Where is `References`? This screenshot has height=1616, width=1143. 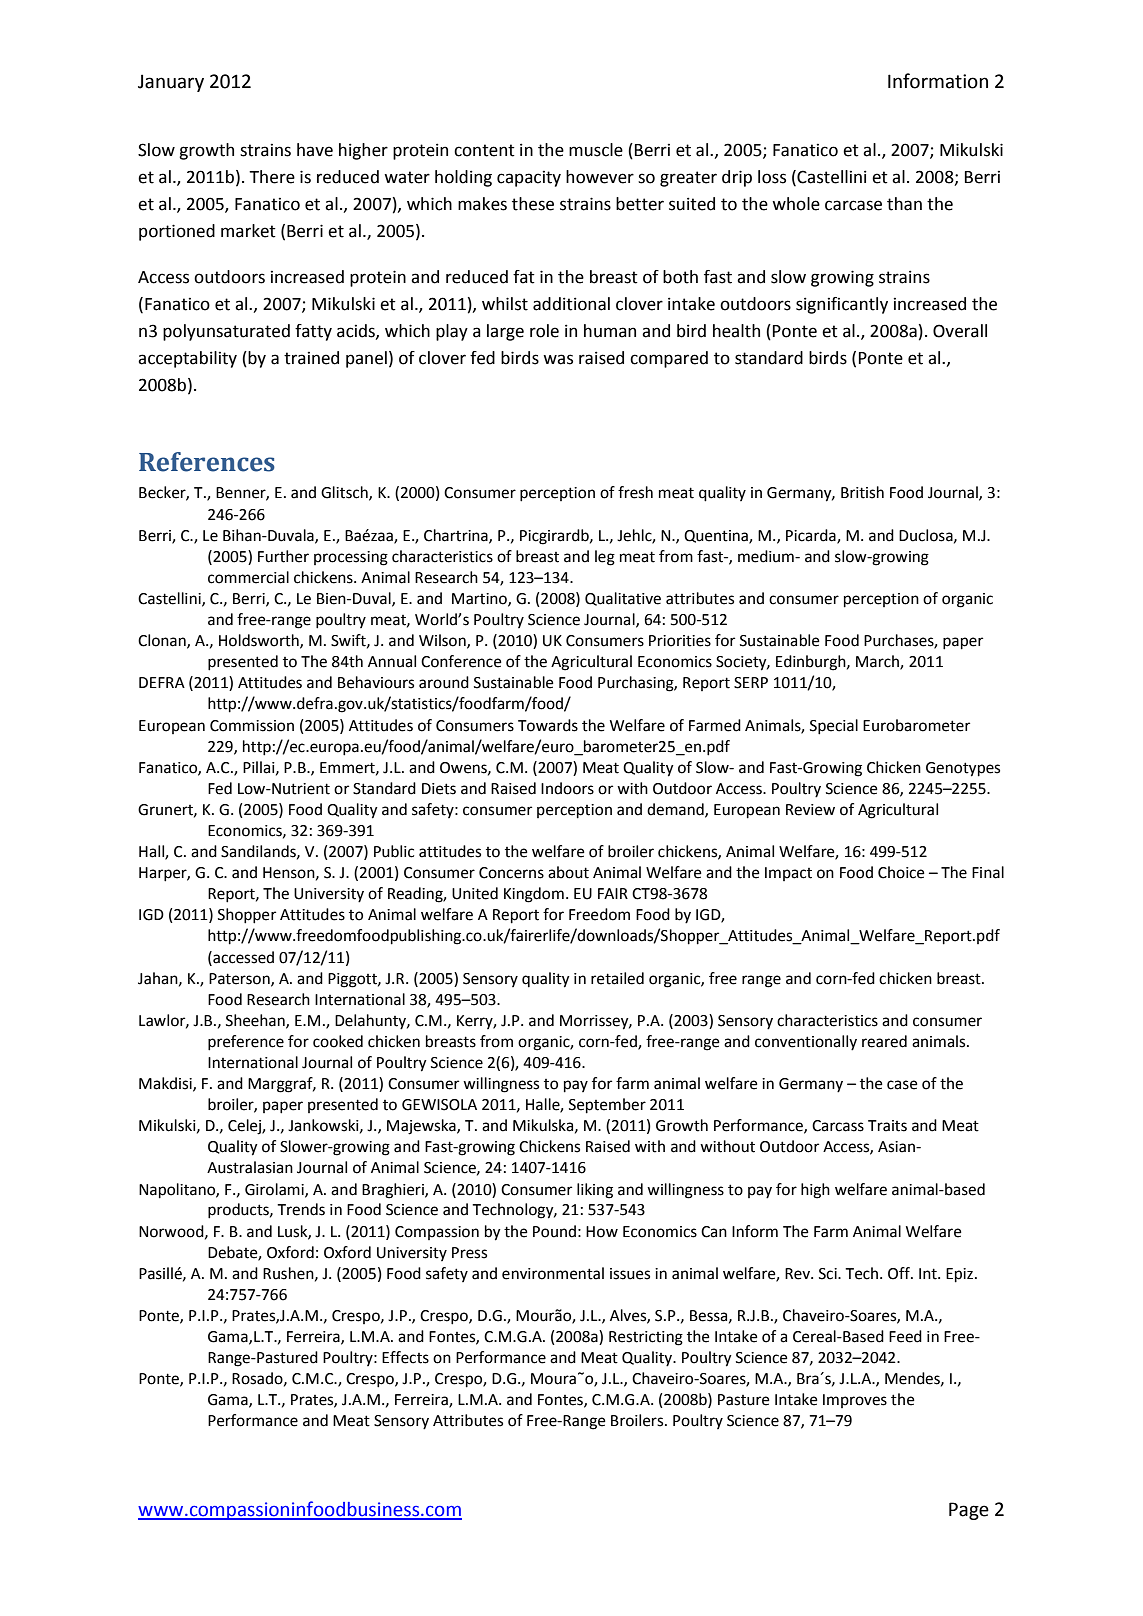 References is located at coordinates (207, 462).
